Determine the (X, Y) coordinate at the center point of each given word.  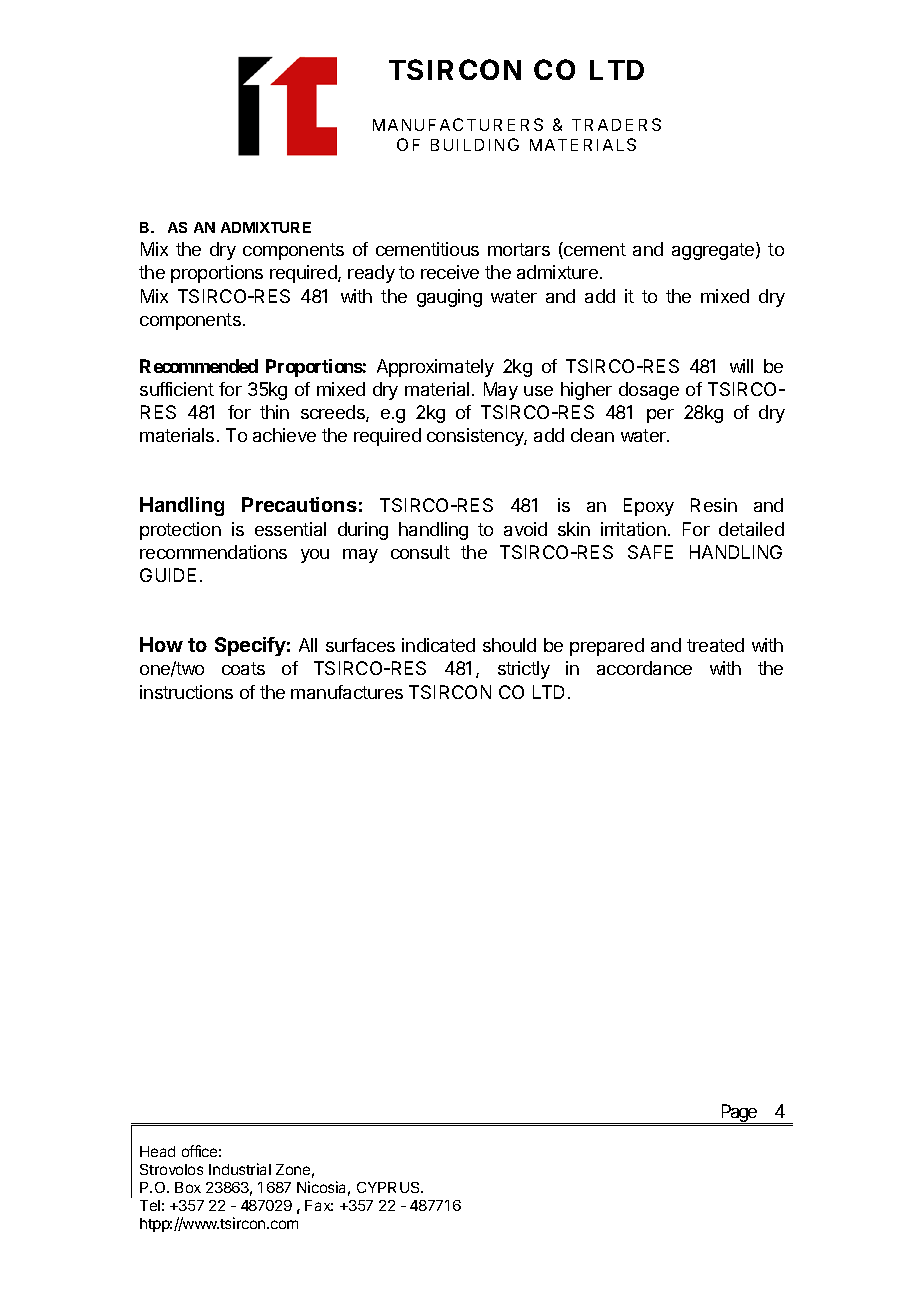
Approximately (435, 368)
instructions (186, 692)
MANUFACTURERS (458, 124)
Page (738, 1114)
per (660, 416)
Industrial (240, 1169)
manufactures (347, 692)
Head (157, 1151)
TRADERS (616, 124)
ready (371, 274)
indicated (438, 645)
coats (243, 668)
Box (188, 1187)
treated (715, 645)
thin (274, 412)
